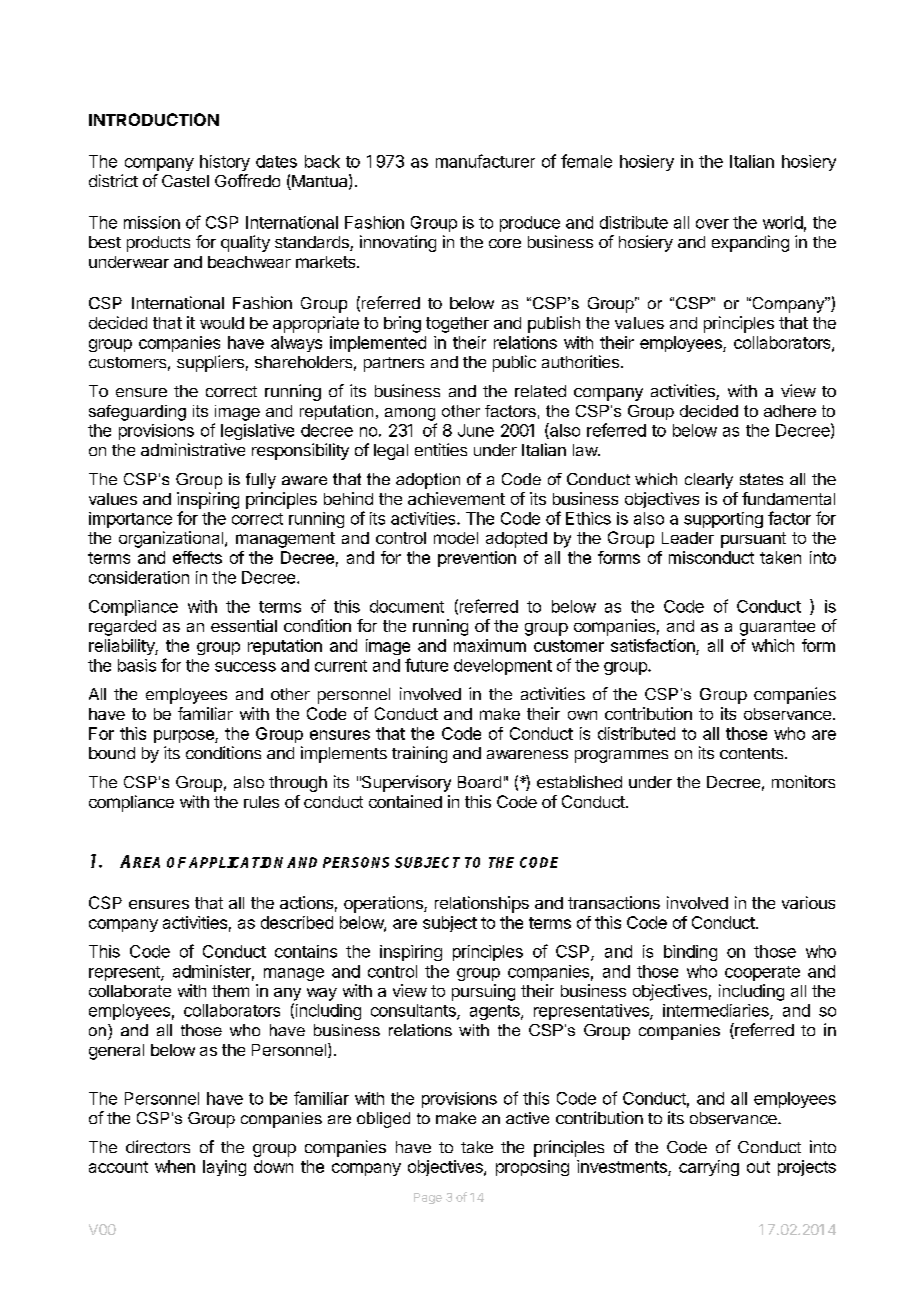 This document has width=924, height=1308. Describe the element at coordinates (428, 1198) in the document. I see `Page` at that location.
